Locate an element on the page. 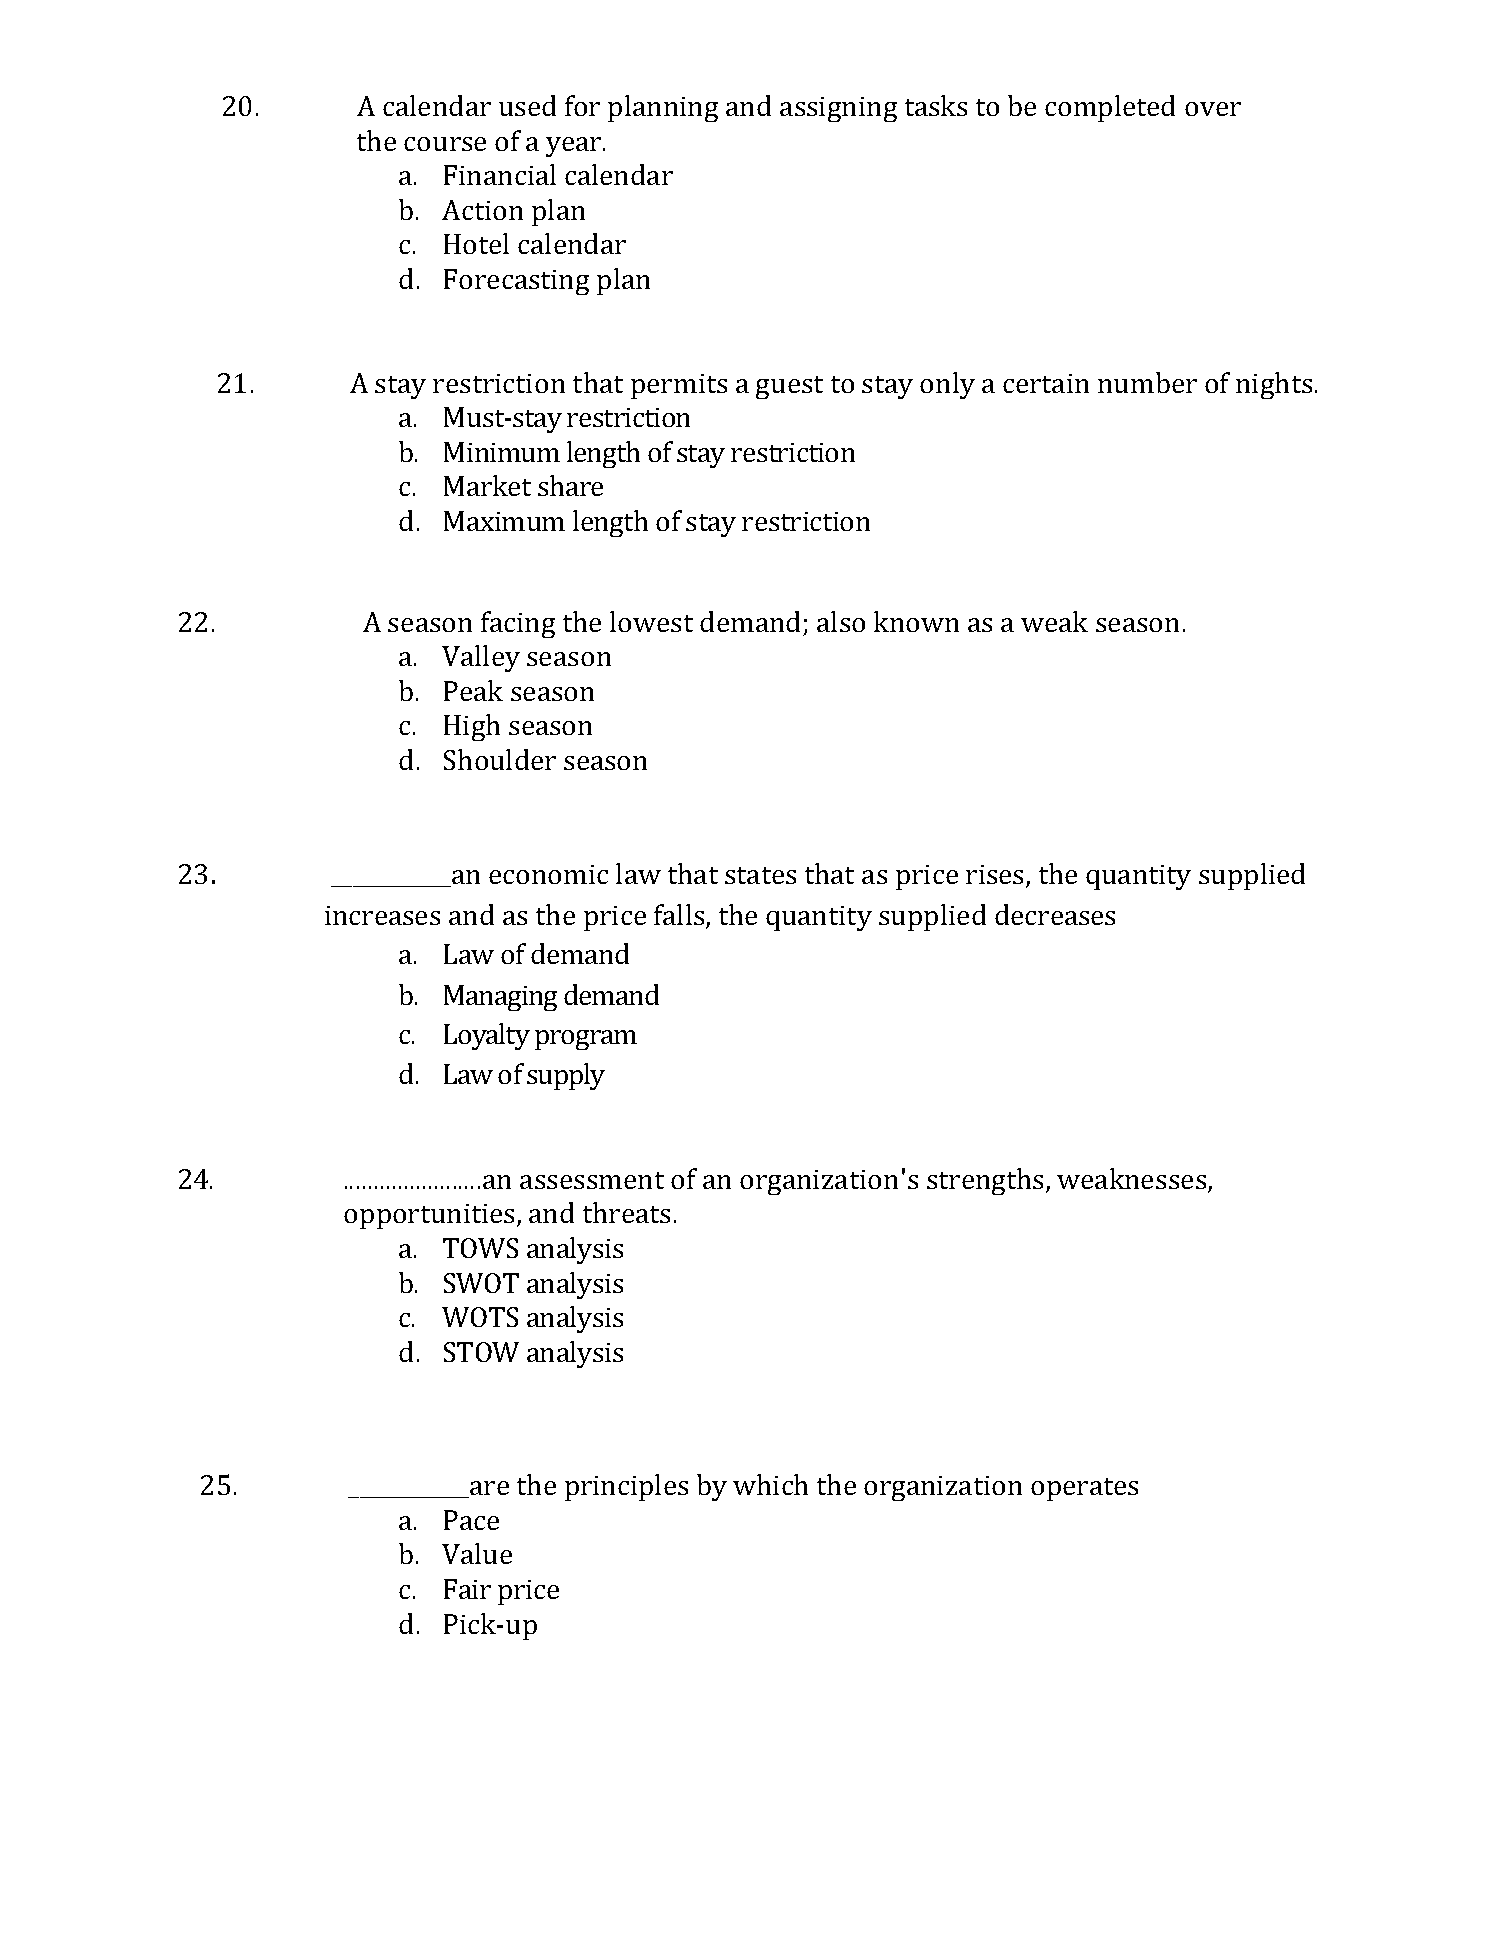 This image has height=1947, width=1505. Value is located at coordinates (477, 1553).
